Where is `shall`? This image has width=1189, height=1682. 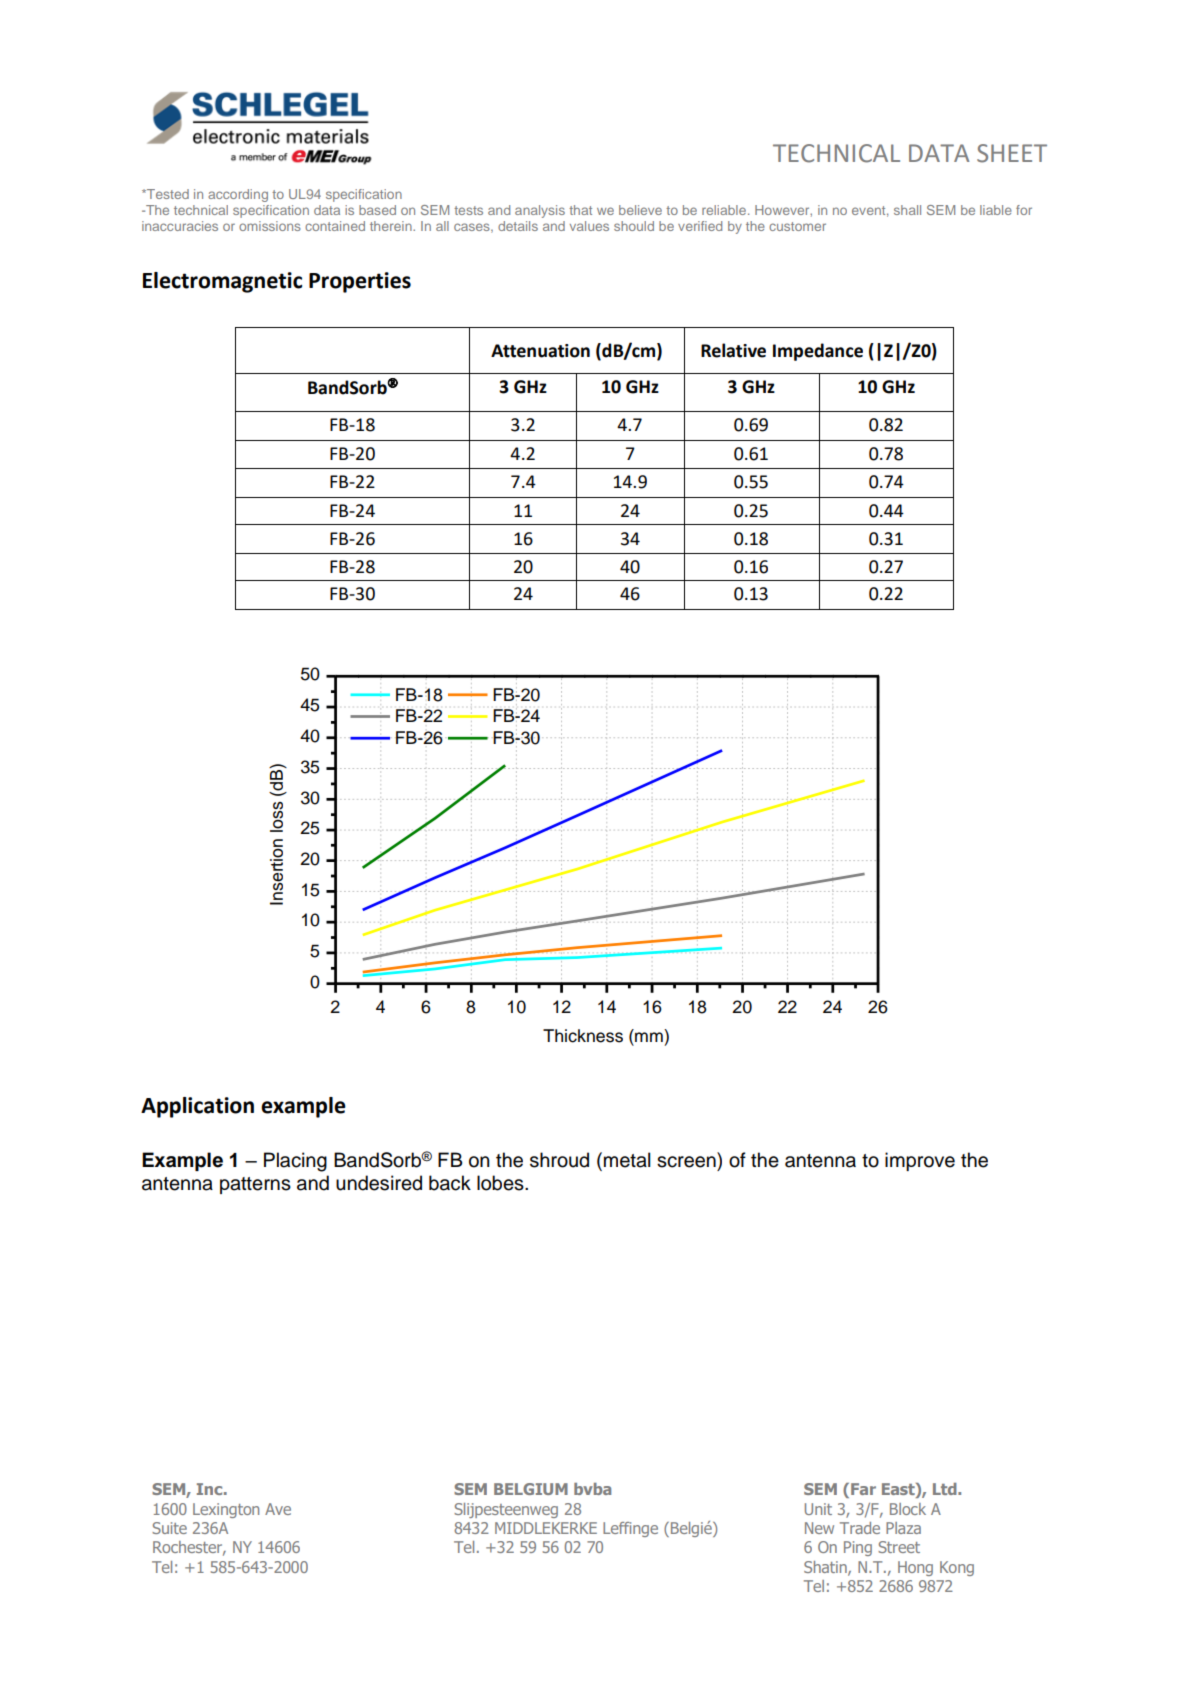
shall is located at coordinates (907, 210).
